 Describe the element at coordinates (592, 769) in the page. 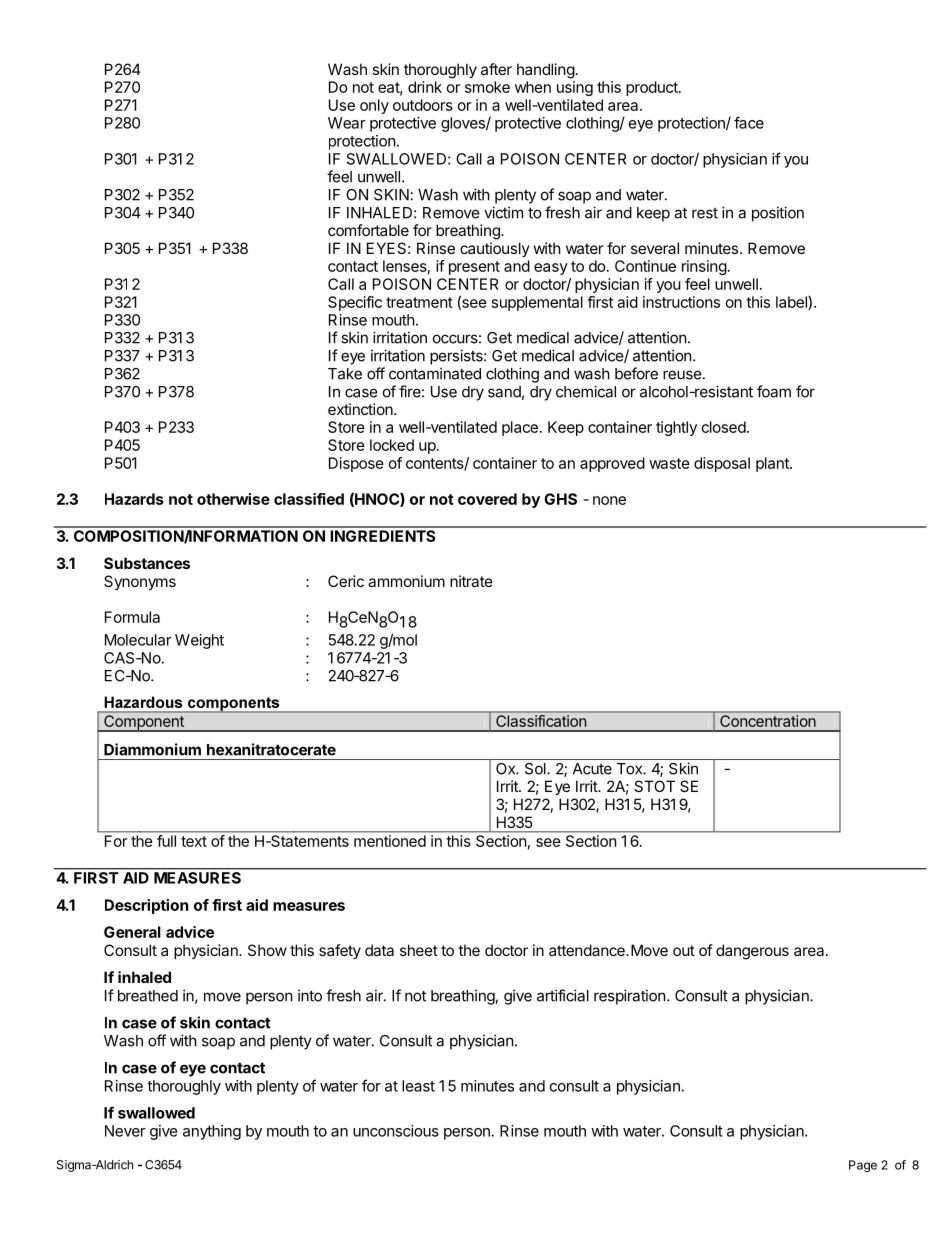

I see `Acute` at that location.
